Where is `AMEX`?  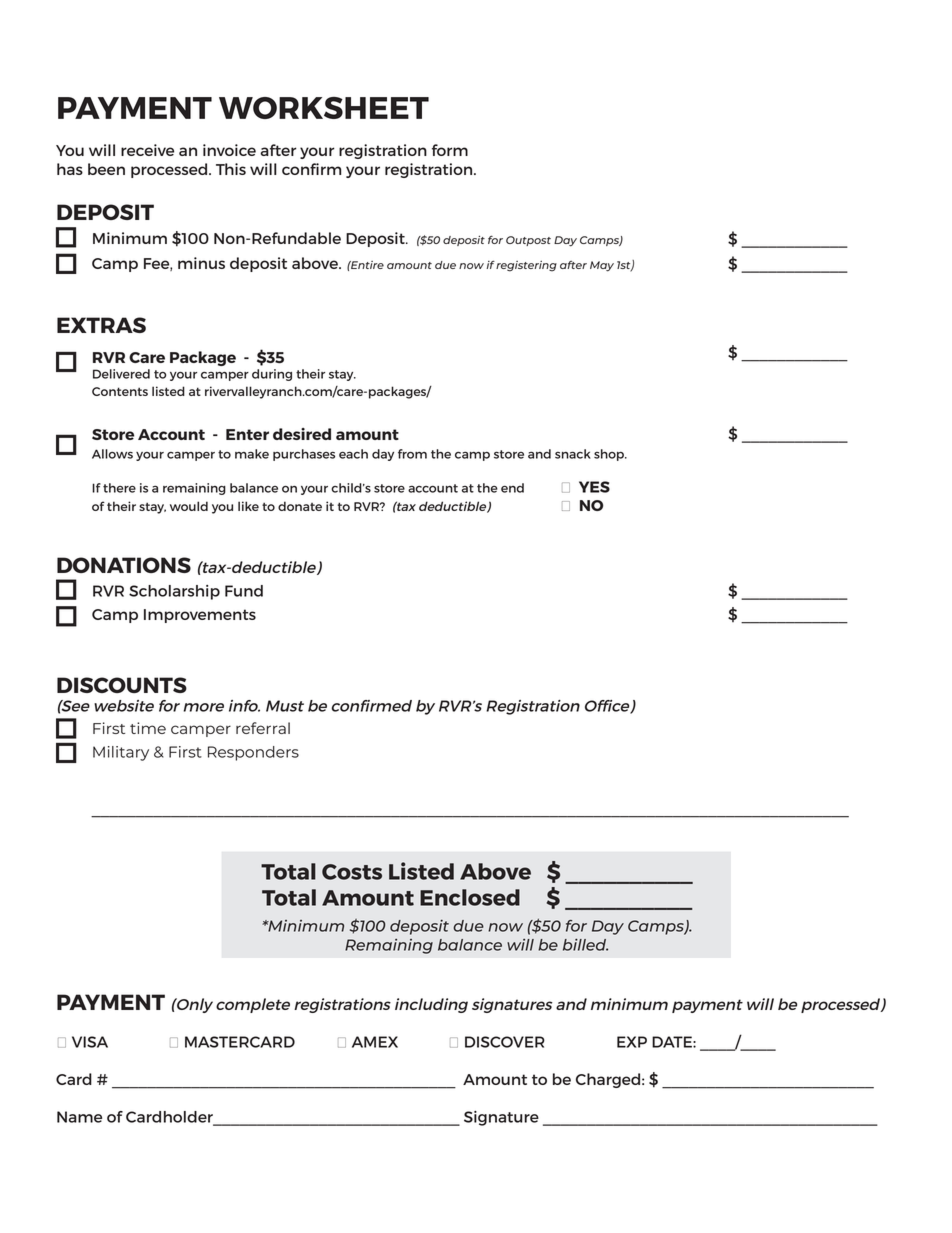
AMEX is located at coordinates (375, 1042).
